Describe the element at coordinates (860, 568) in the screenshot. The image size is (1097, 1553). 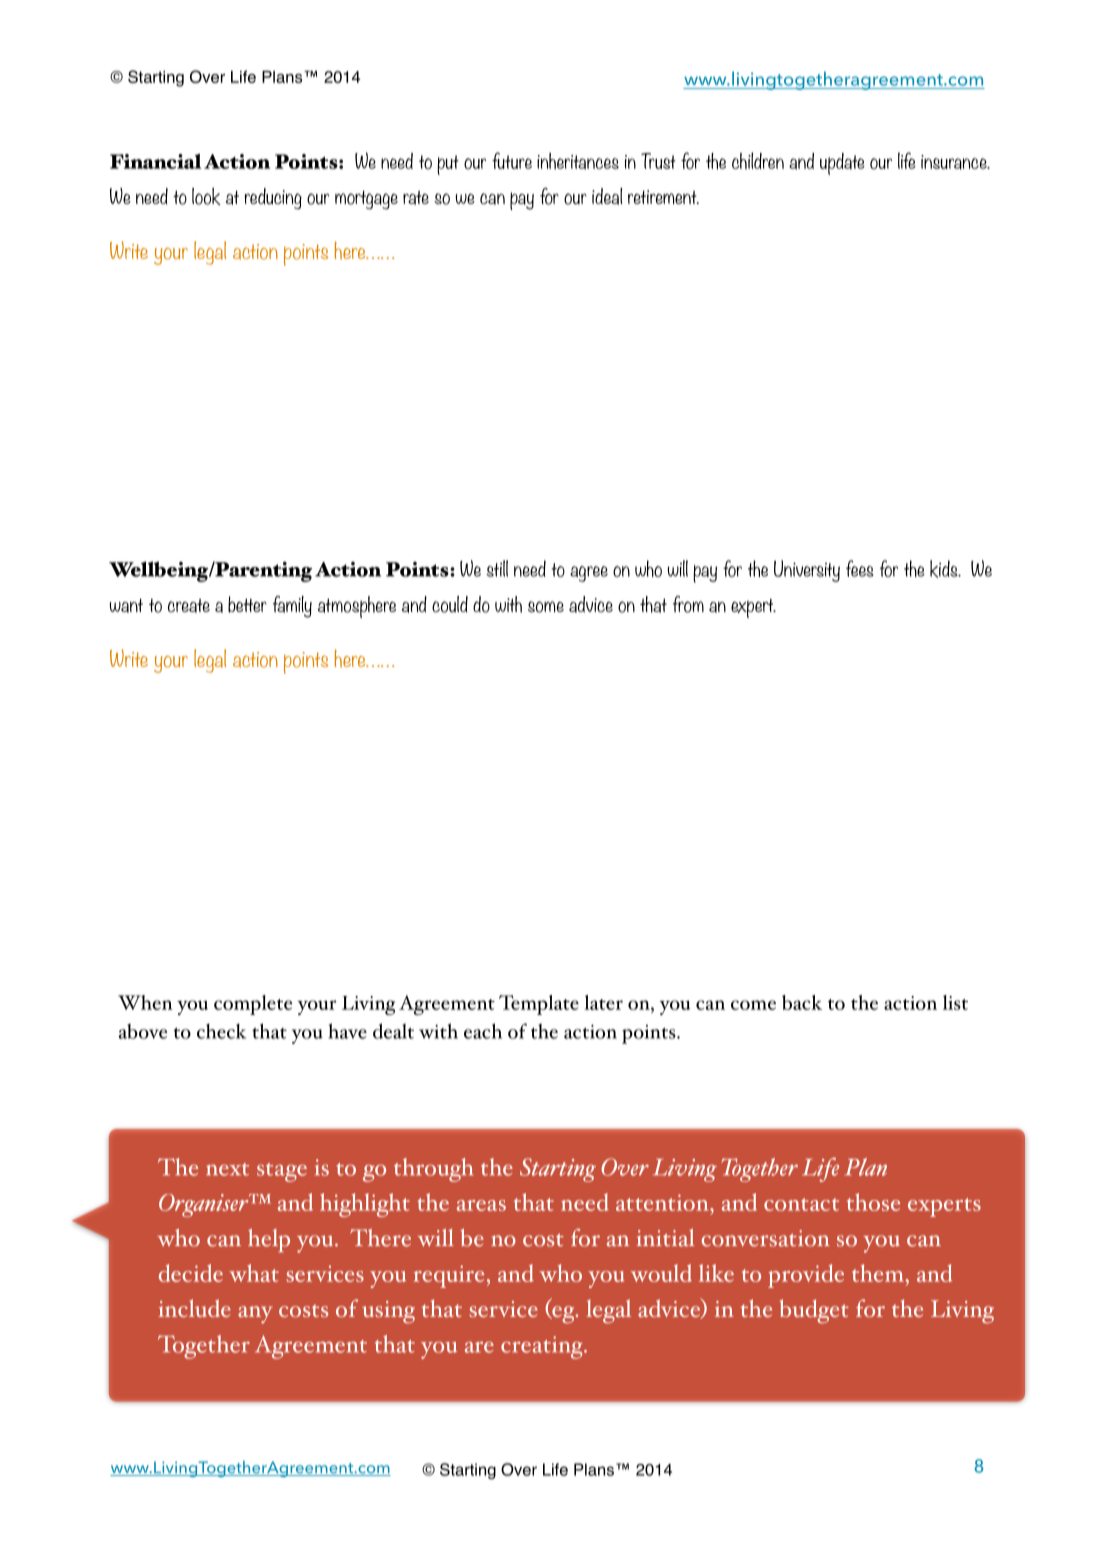
I see `fees` at that location.
